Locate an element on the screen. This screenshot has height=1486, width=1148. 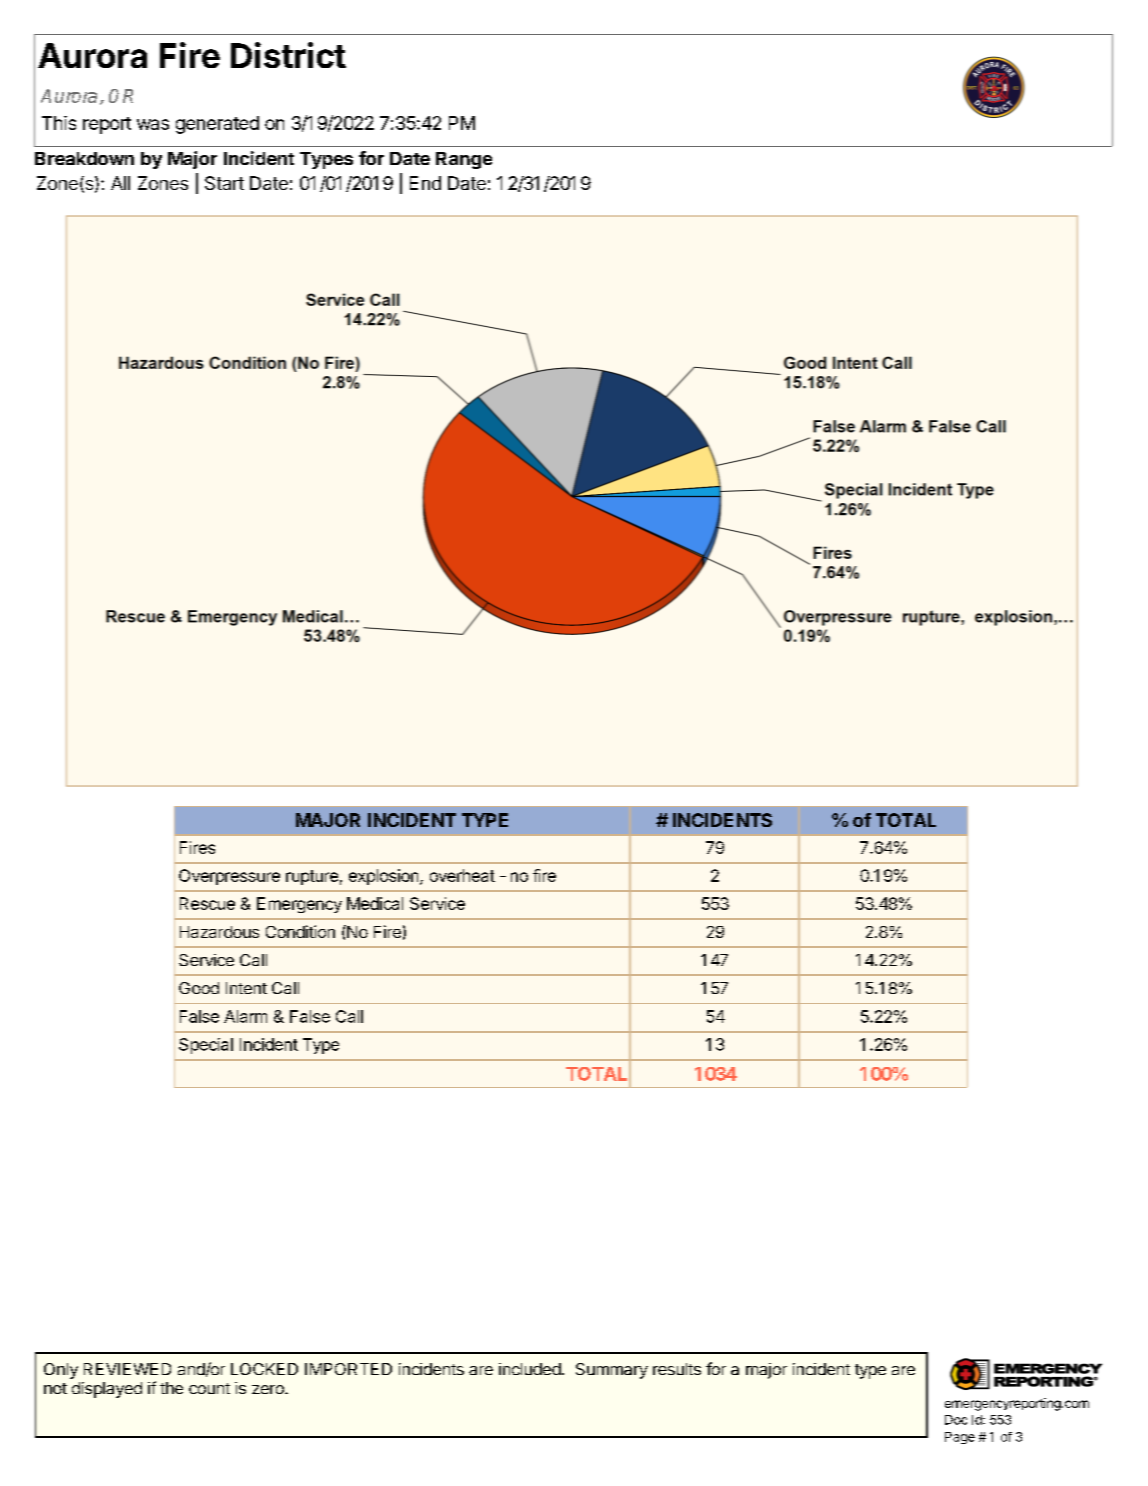
the is located at coordinates (171, 1388).
